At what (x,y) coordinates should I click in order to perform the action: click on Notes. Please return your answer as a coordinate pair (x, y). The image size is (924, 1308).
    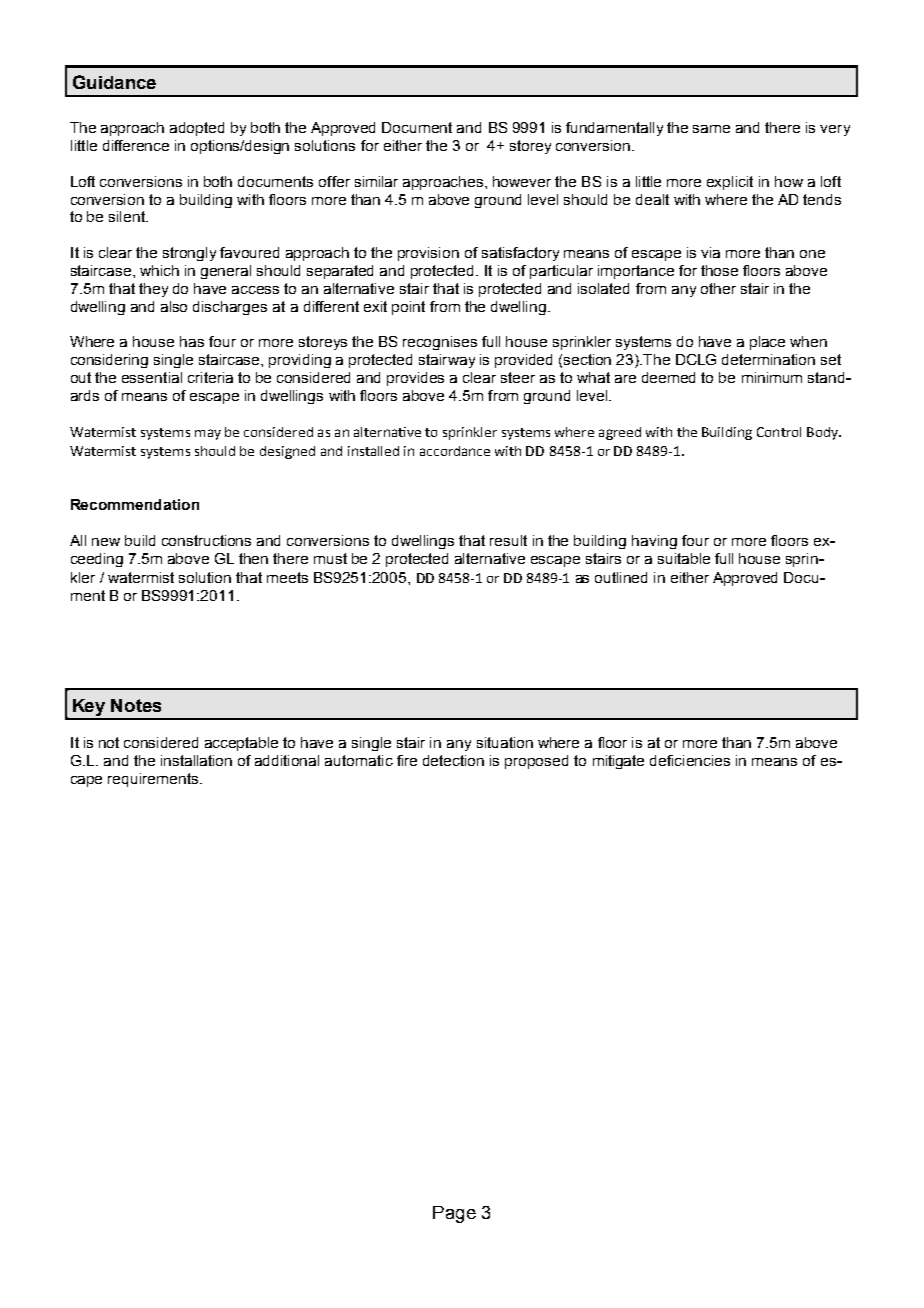
    Looking at the image, I should click on (136, 705).
